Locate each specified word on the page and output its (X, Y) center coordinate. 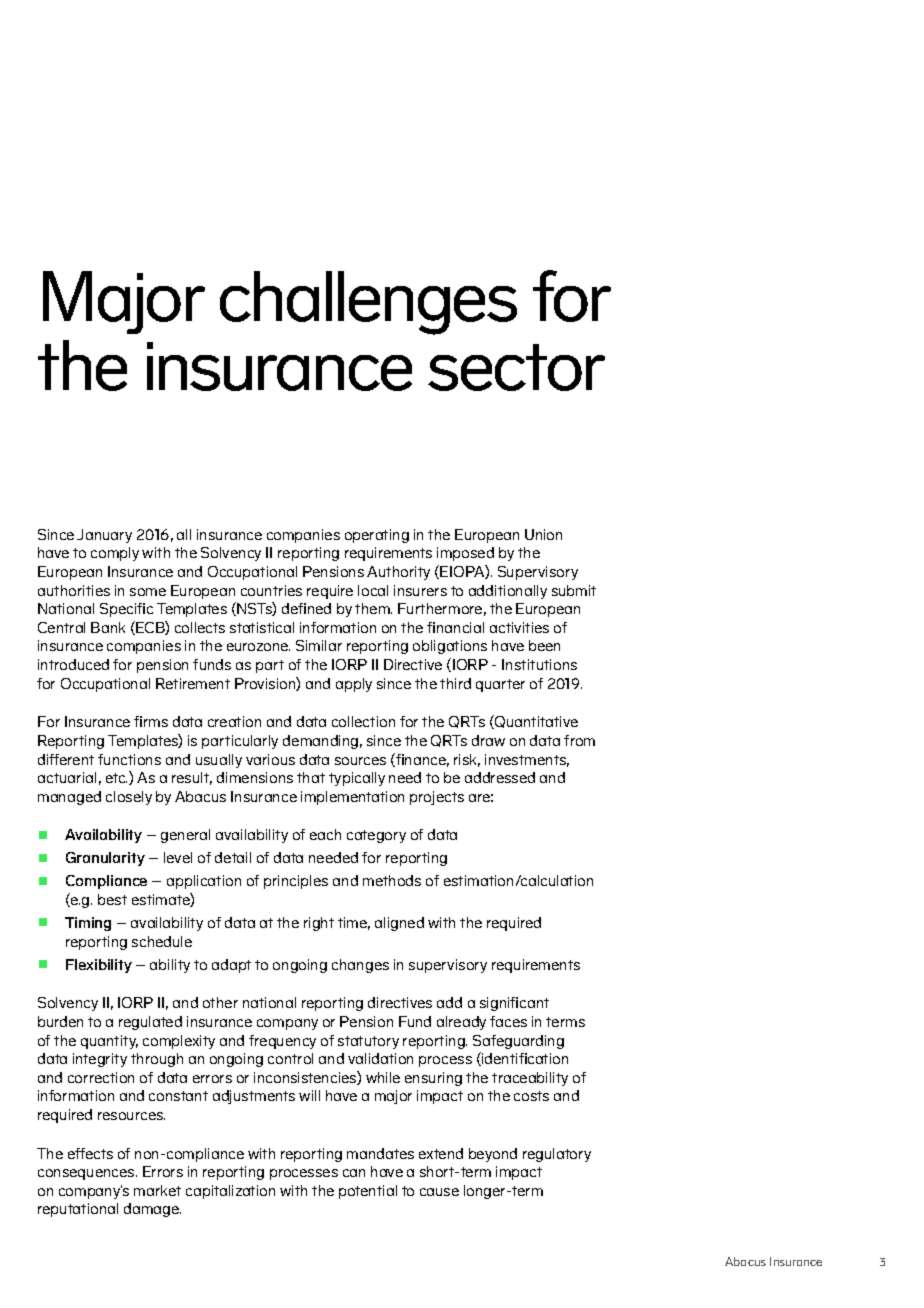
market (157, 1190)
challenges (368, 303)
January (104, 536)
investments (527, 760)
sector (516, 367)
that (311, 777)
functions (129, 759)
